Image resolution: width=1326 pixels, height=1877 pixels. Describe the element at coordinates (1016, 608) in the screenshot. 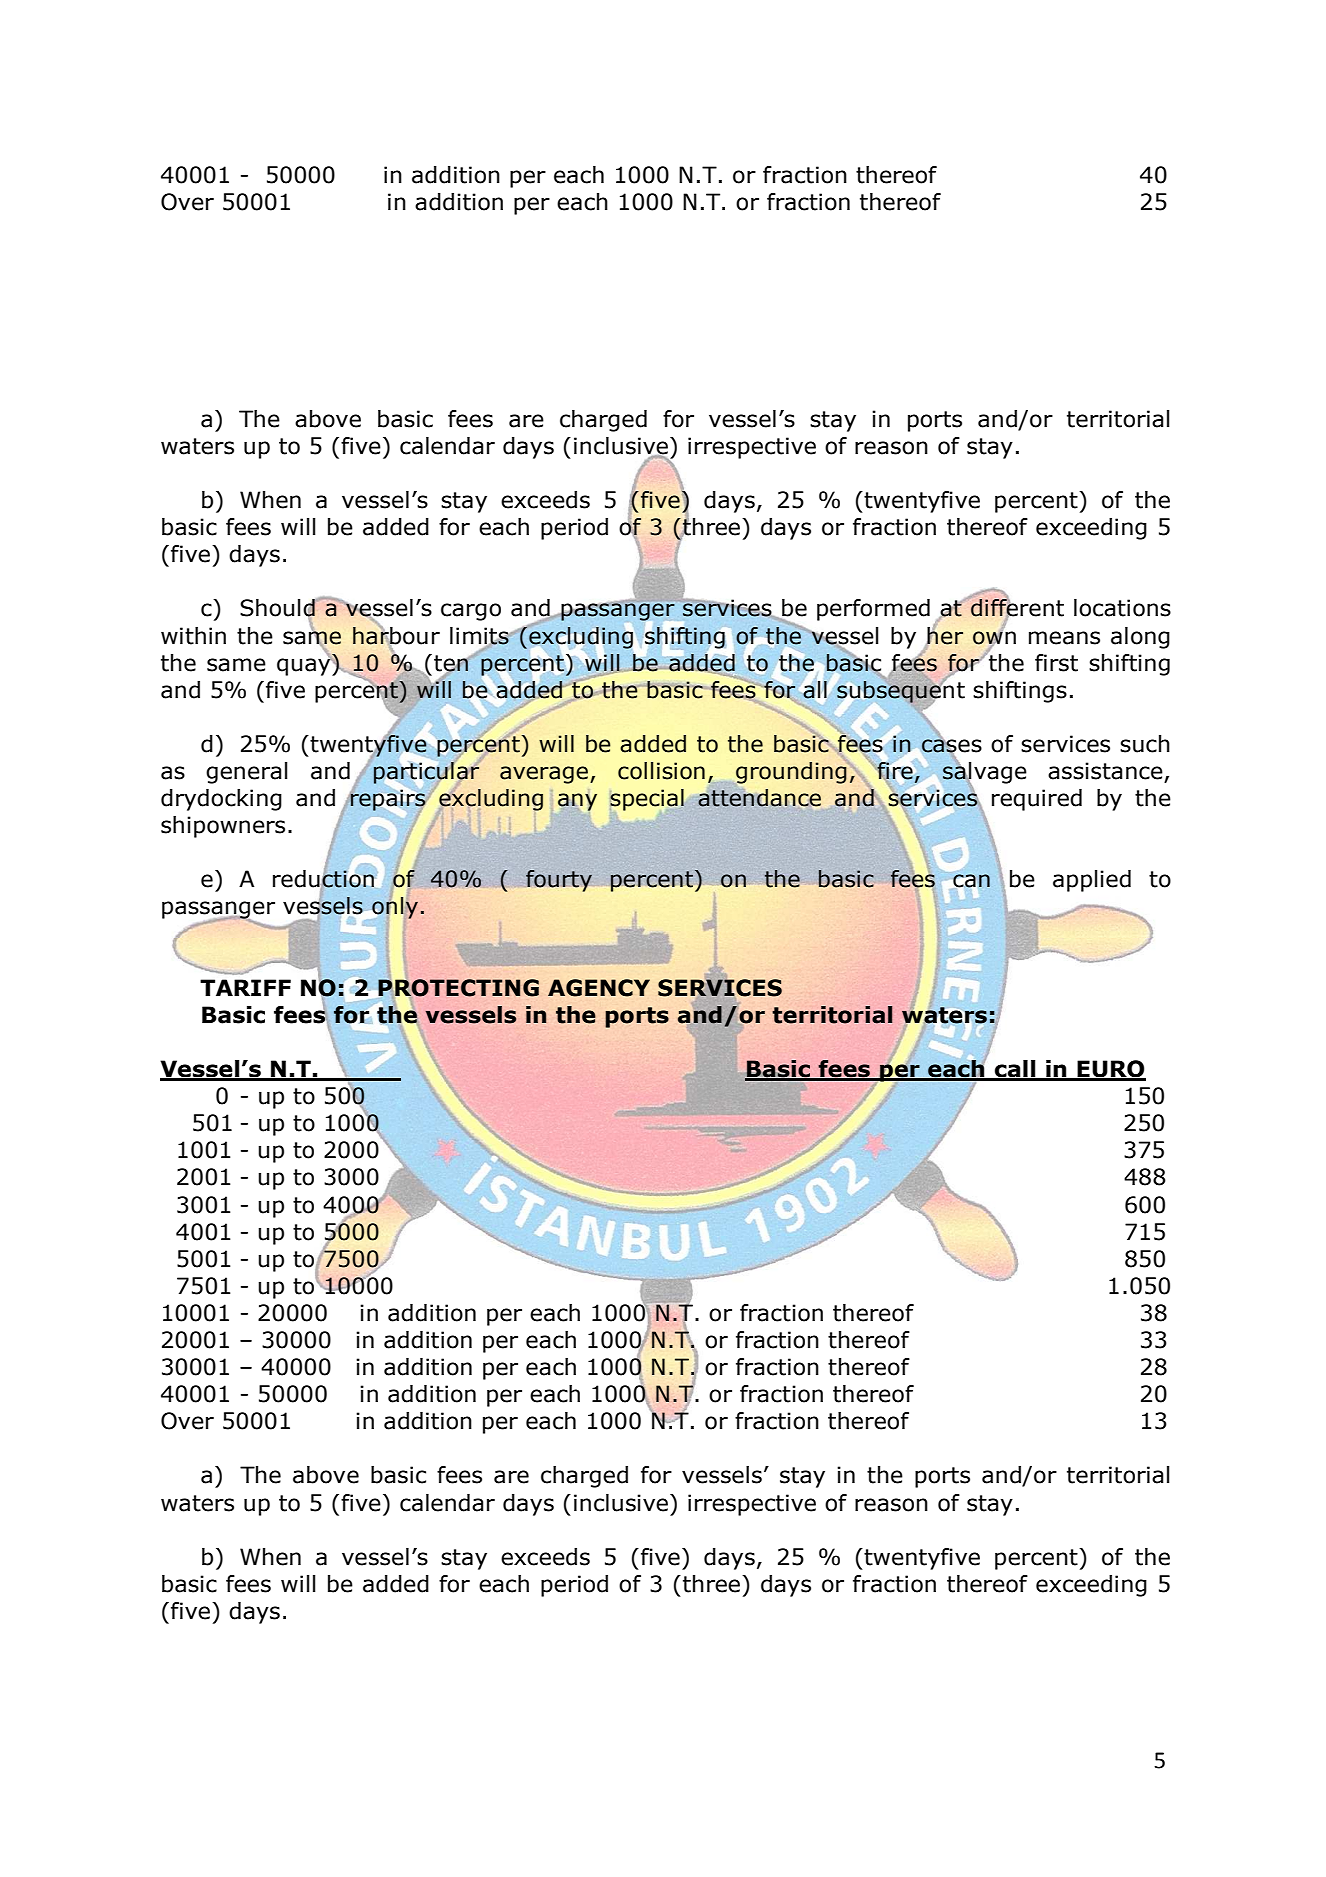

I see `different` at that location.
